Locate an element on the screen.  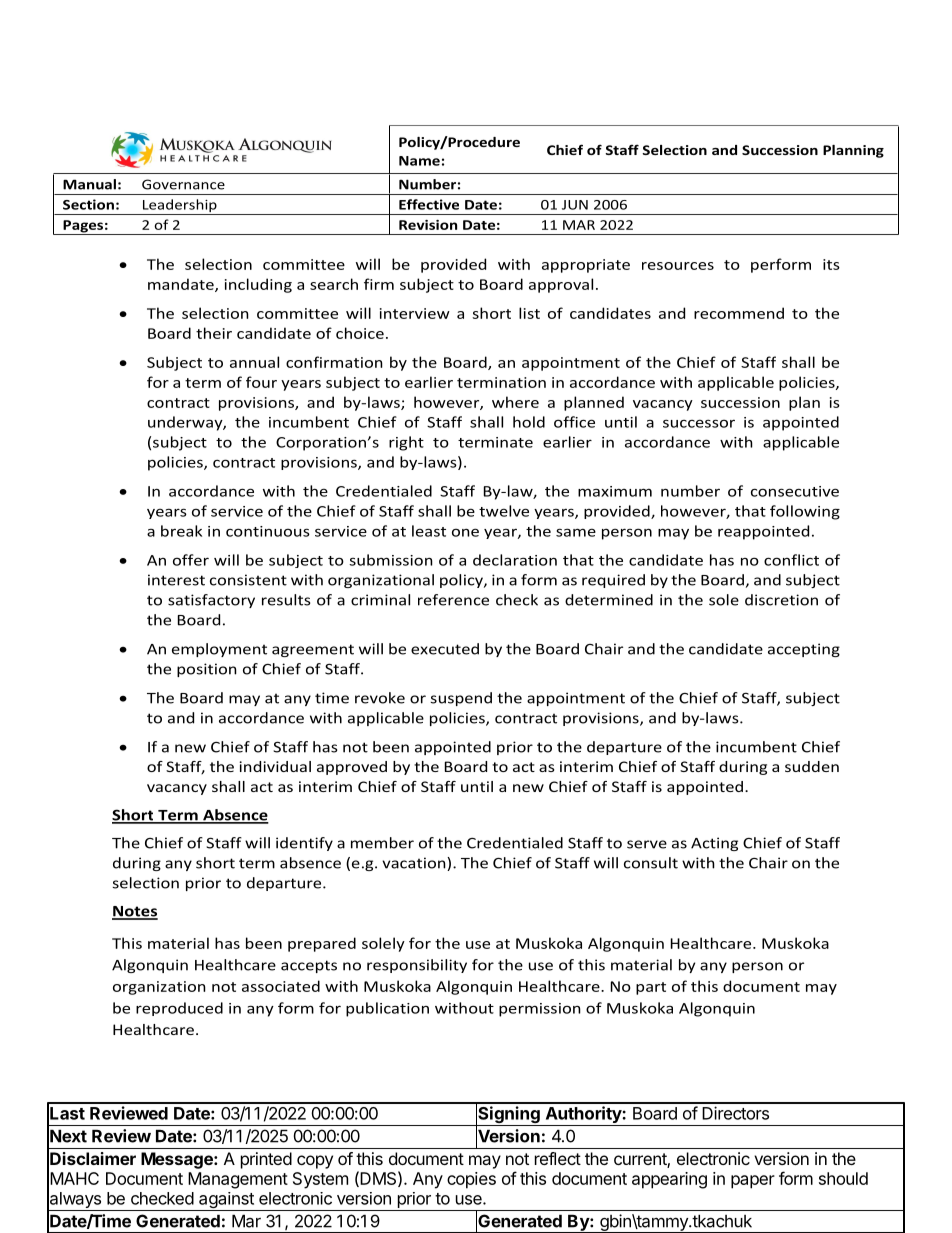
copies is located at coordinates (471, 1180).
